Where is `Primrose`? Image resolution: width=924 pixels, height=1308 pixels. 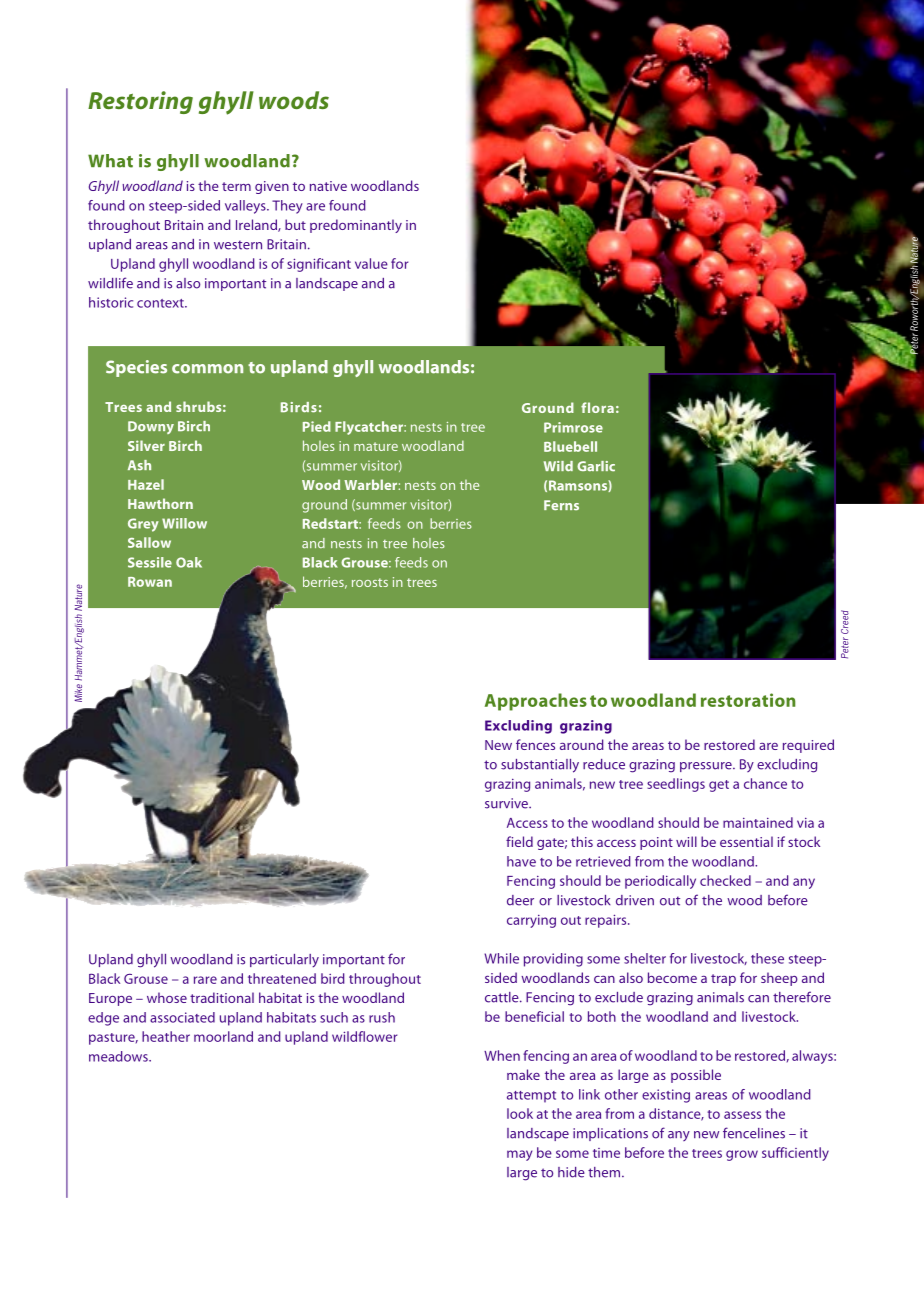 Primrose is located at coordinates (573, 427).
